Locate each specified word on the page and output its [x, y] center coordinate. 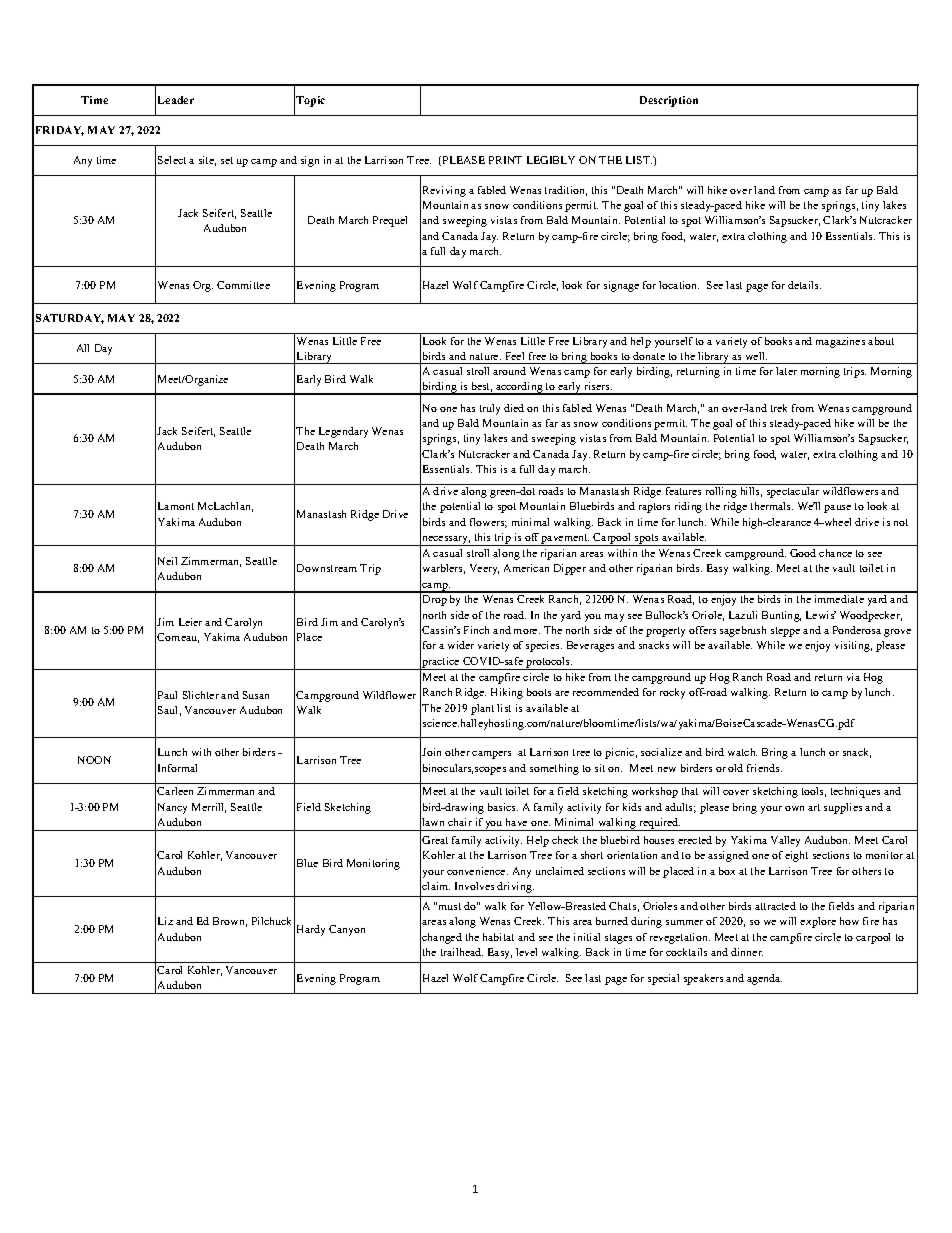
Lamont [176, 506]
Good [803, 553]
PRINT [505, 160]
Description [669, 101]
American [526, 568]
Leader [176, 100]
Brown [230, 922]
